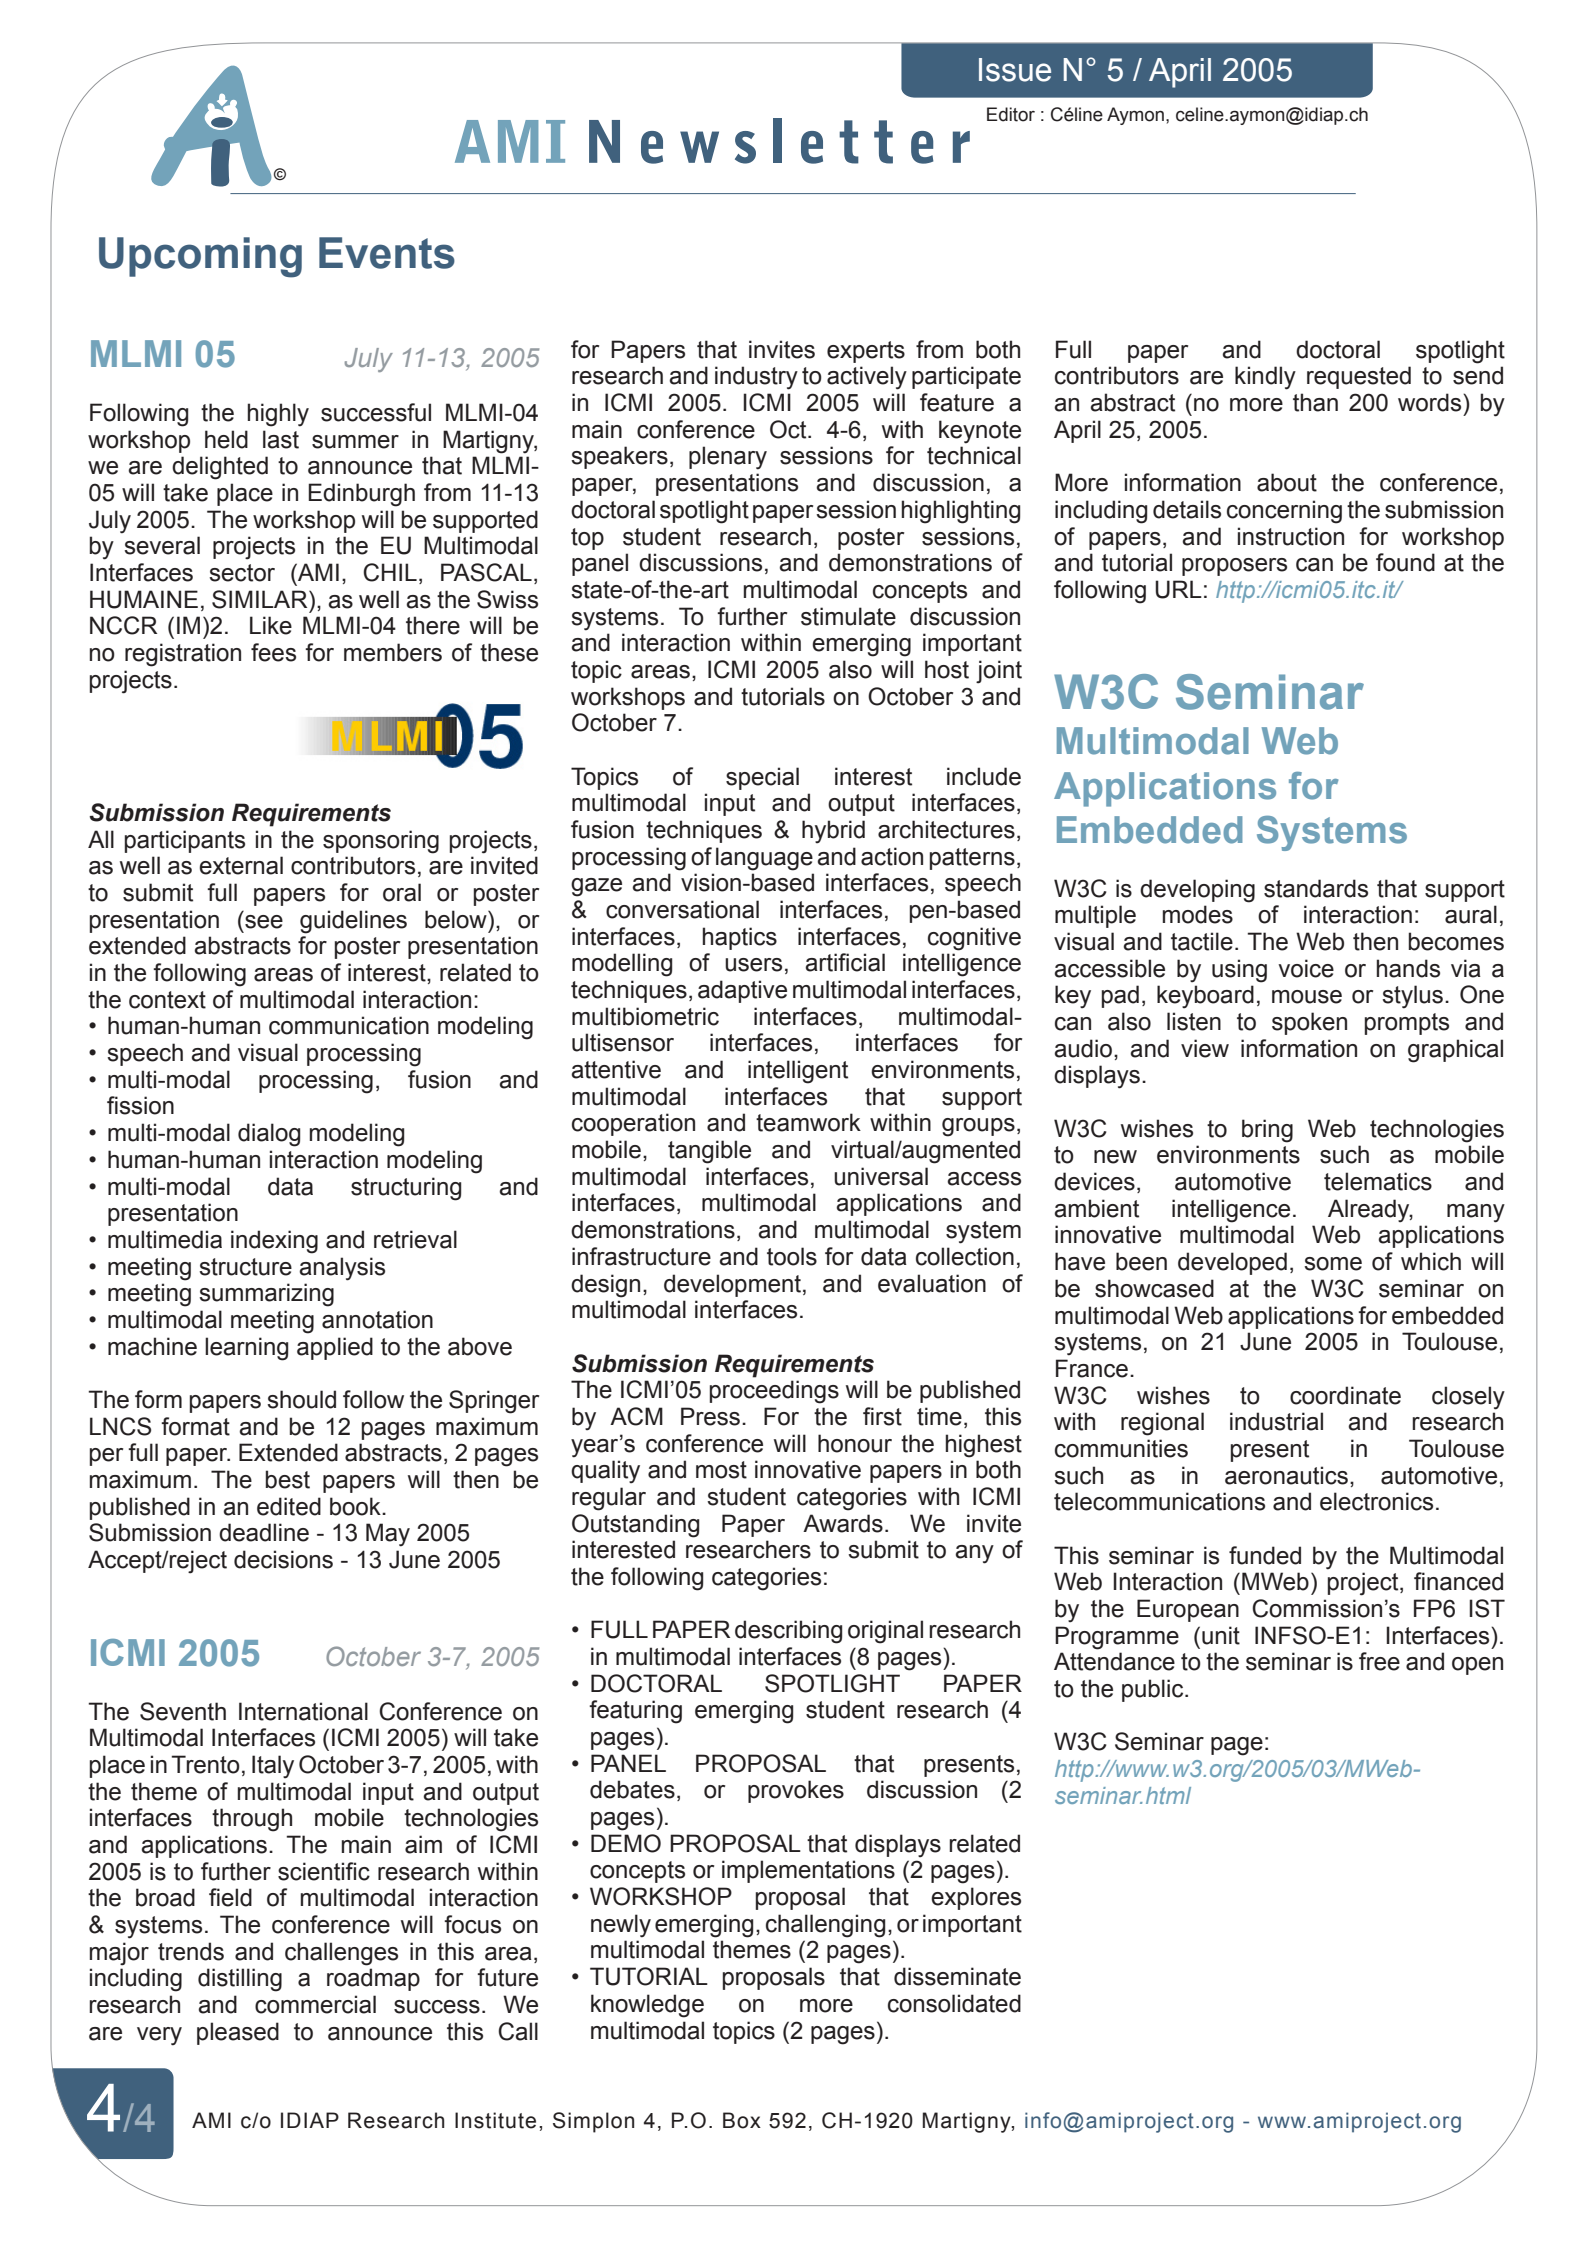 Image resolution: width=1588 pixels, height=2246 pixels. What do you see at coordinates (954, 2003) in the screenshot?
I see `consolidated` at bounding box center [954, 2003].
